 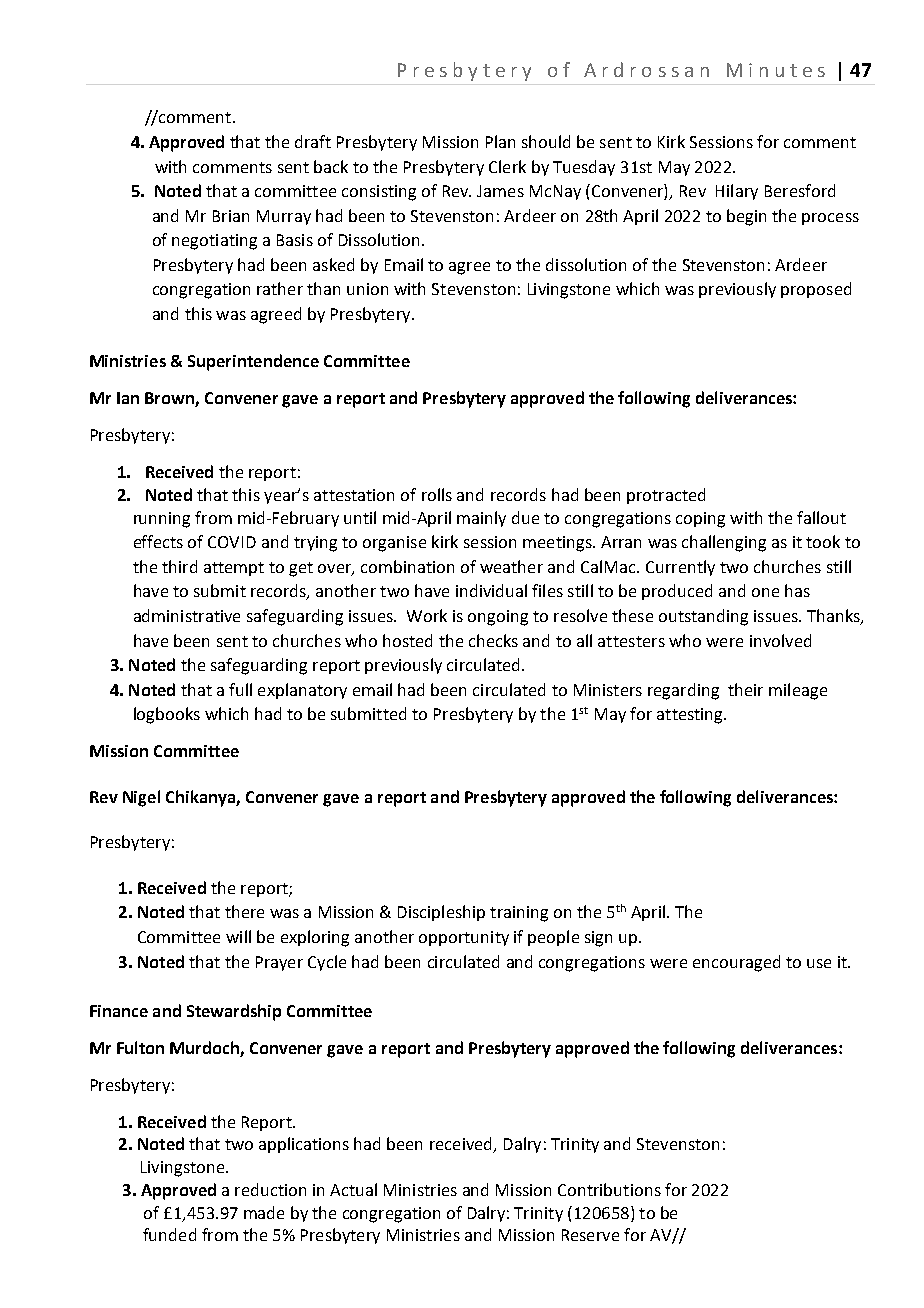 What do you see at coordinates (240, 689) in the screenshot?
I see `full` at bounding box center [240, 689].
